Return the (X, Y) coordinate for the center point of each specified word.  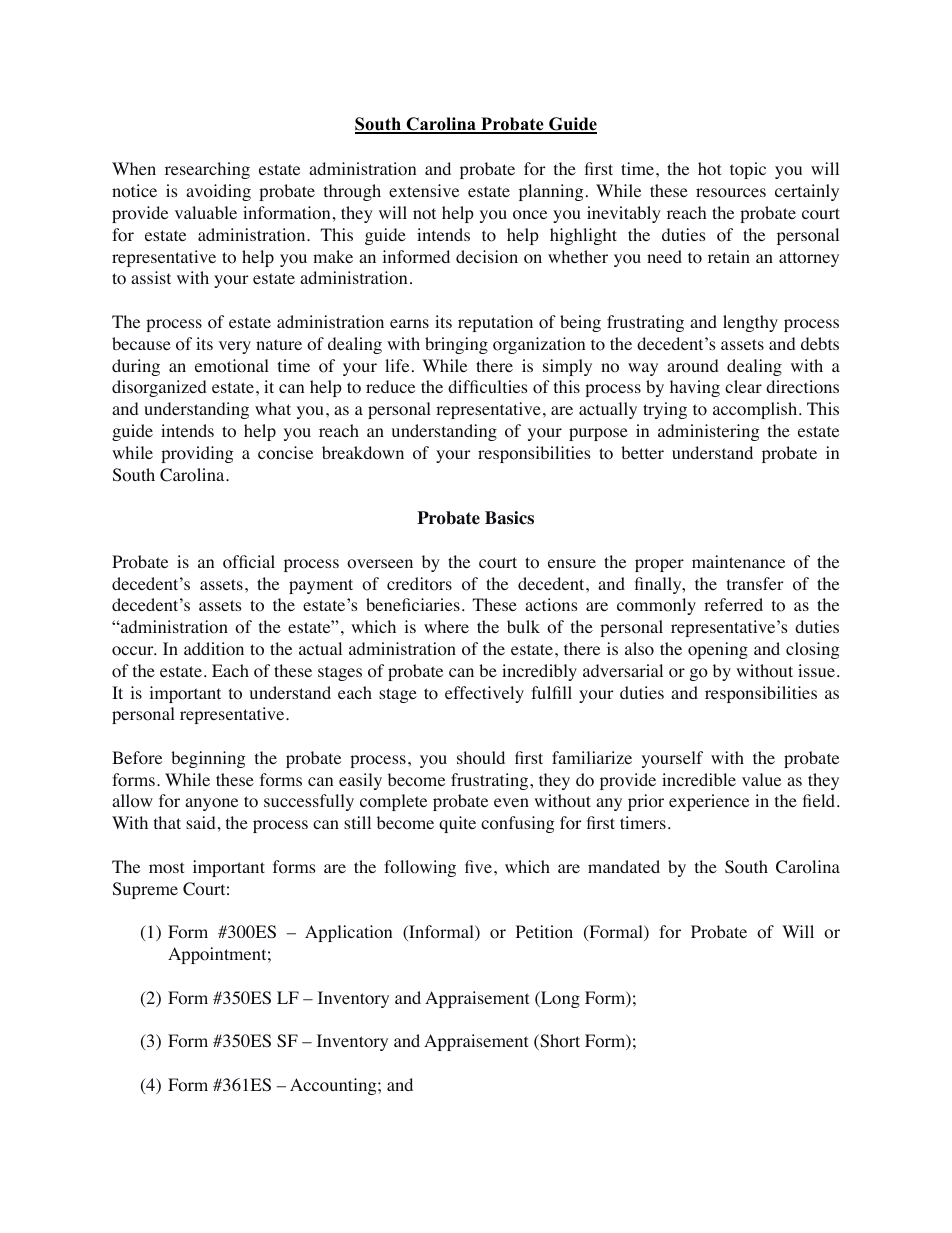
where (446, 626)
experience (709, 802)
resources (731, 193)
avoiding (218, 192)
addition (214, 649)
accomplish (756, 410)
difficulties (487, 386)
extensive (424, 190)
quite (457, 824)
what (273, 408)
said (201, 822)
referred (733, 604)
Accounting (334, 1086)
